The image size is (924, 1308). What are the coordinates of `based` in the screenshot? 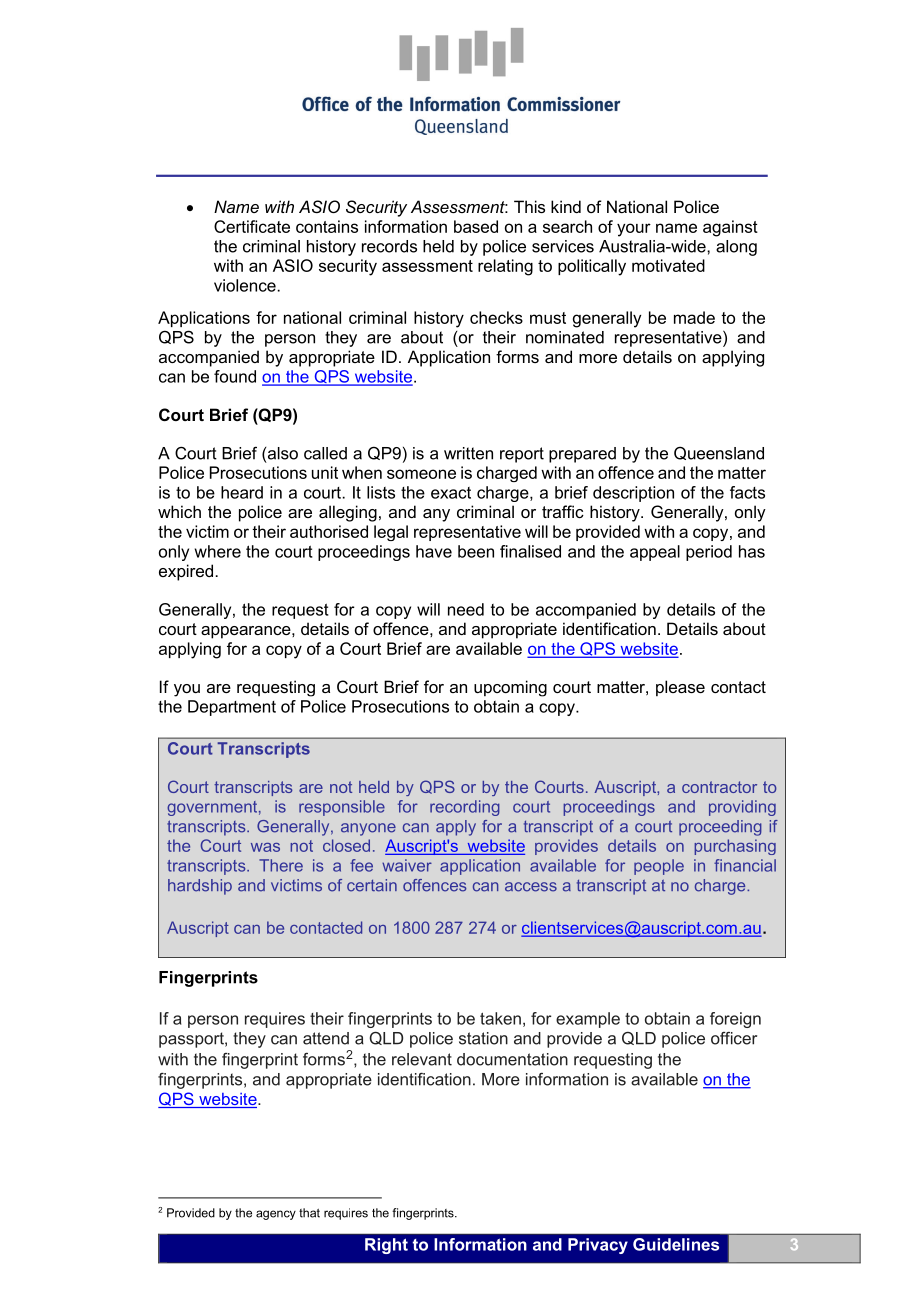 It's located at (476, 226).
